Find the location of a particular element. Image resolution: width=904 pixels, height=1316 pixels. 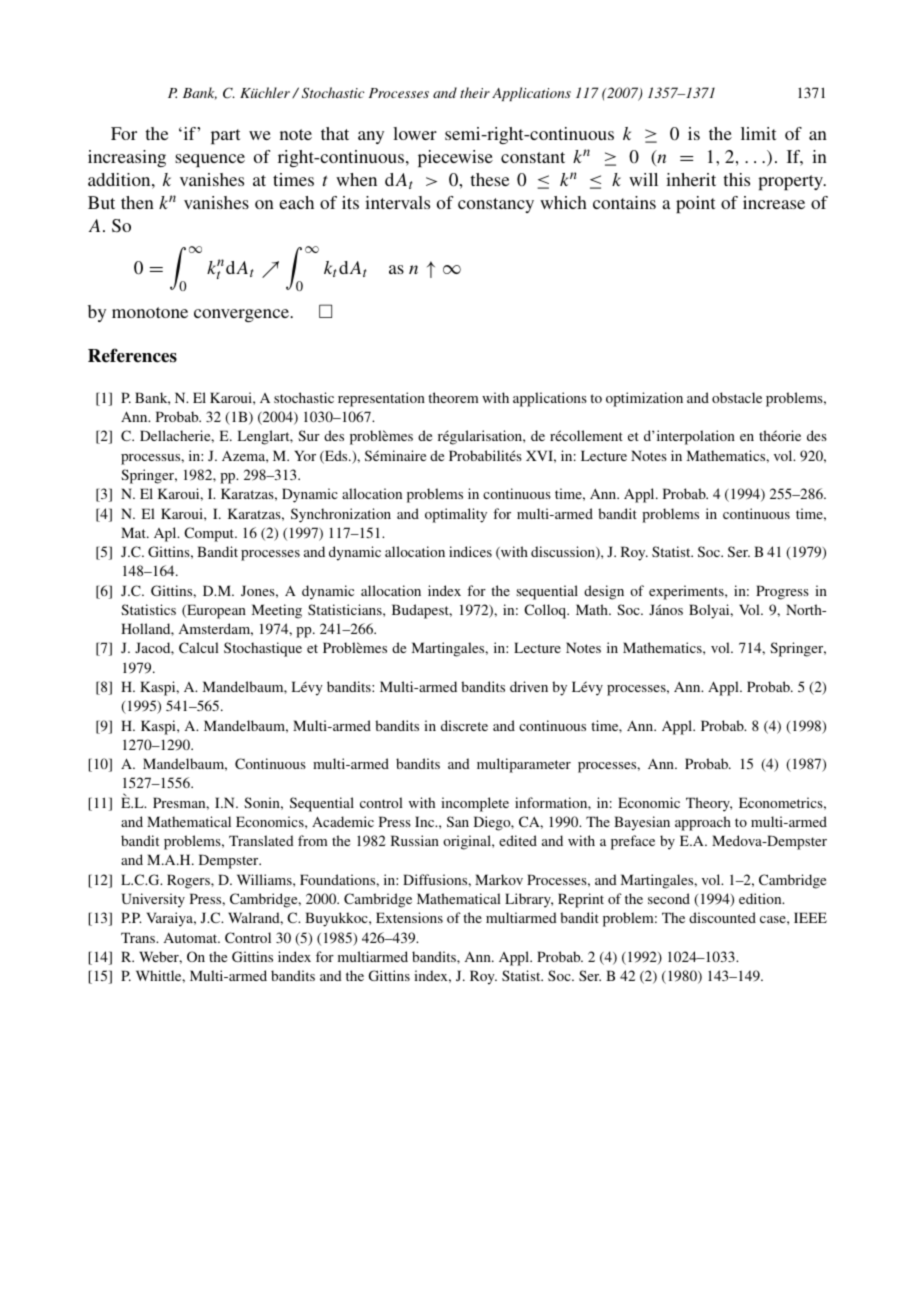

Theory is located at coordinates (709, 804).
